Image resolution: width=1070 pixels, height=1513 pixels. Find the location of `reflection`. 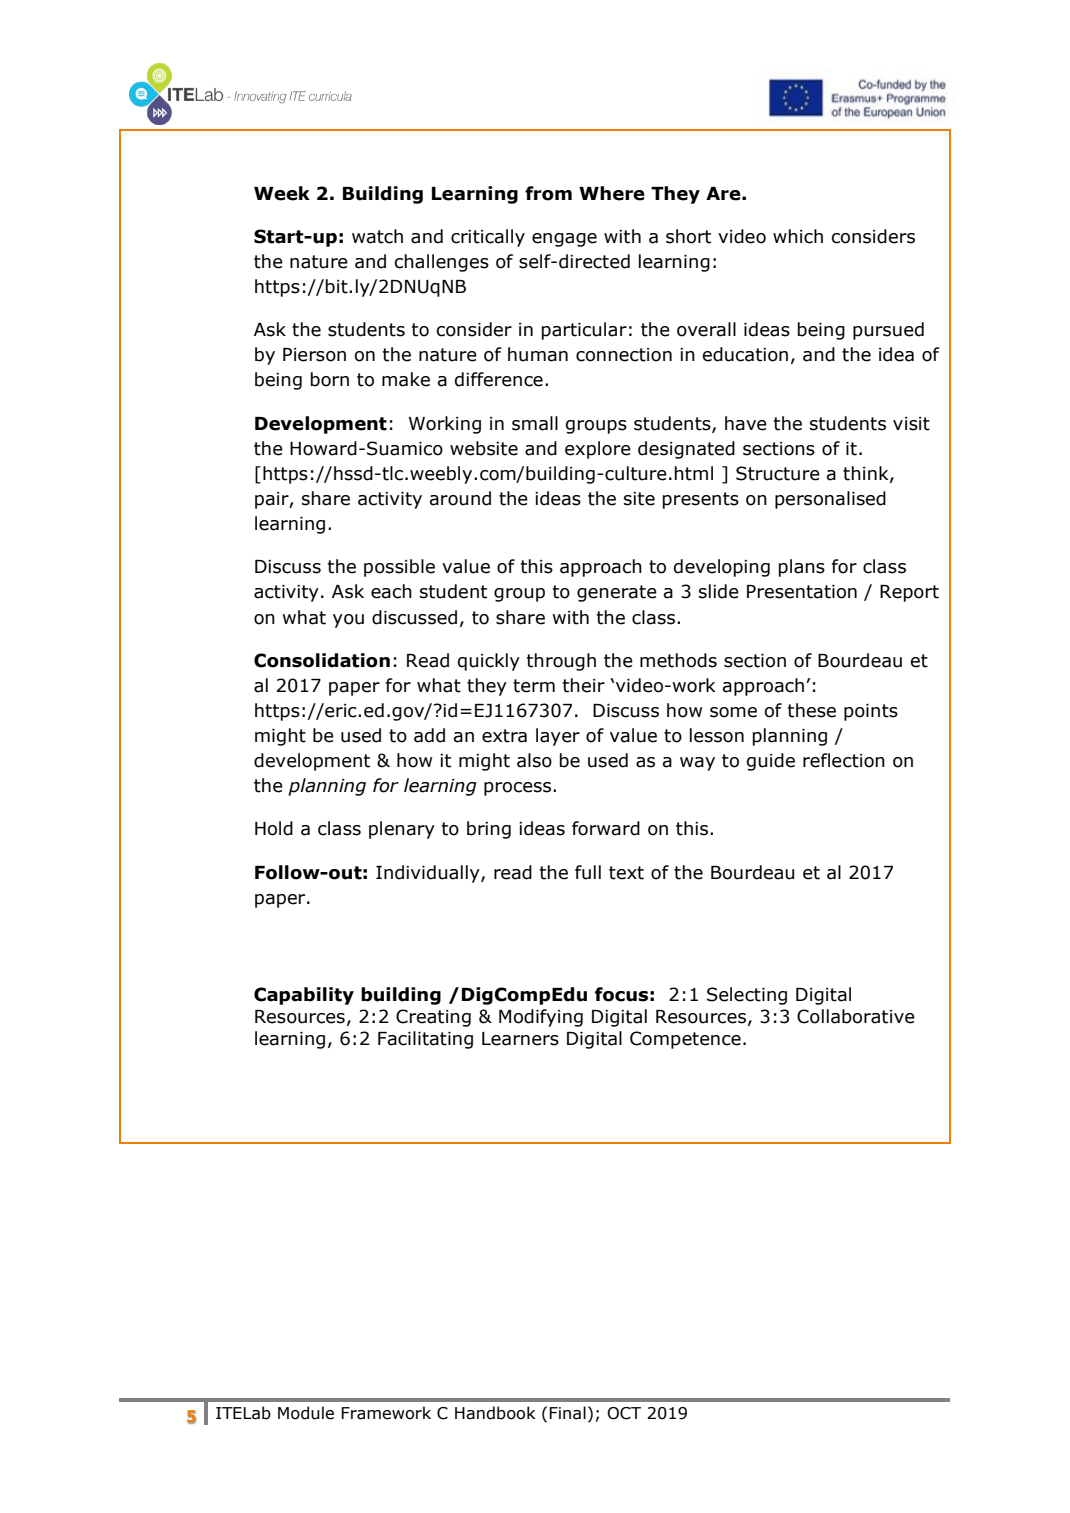

reflection is located at coordinates (844, 760).
